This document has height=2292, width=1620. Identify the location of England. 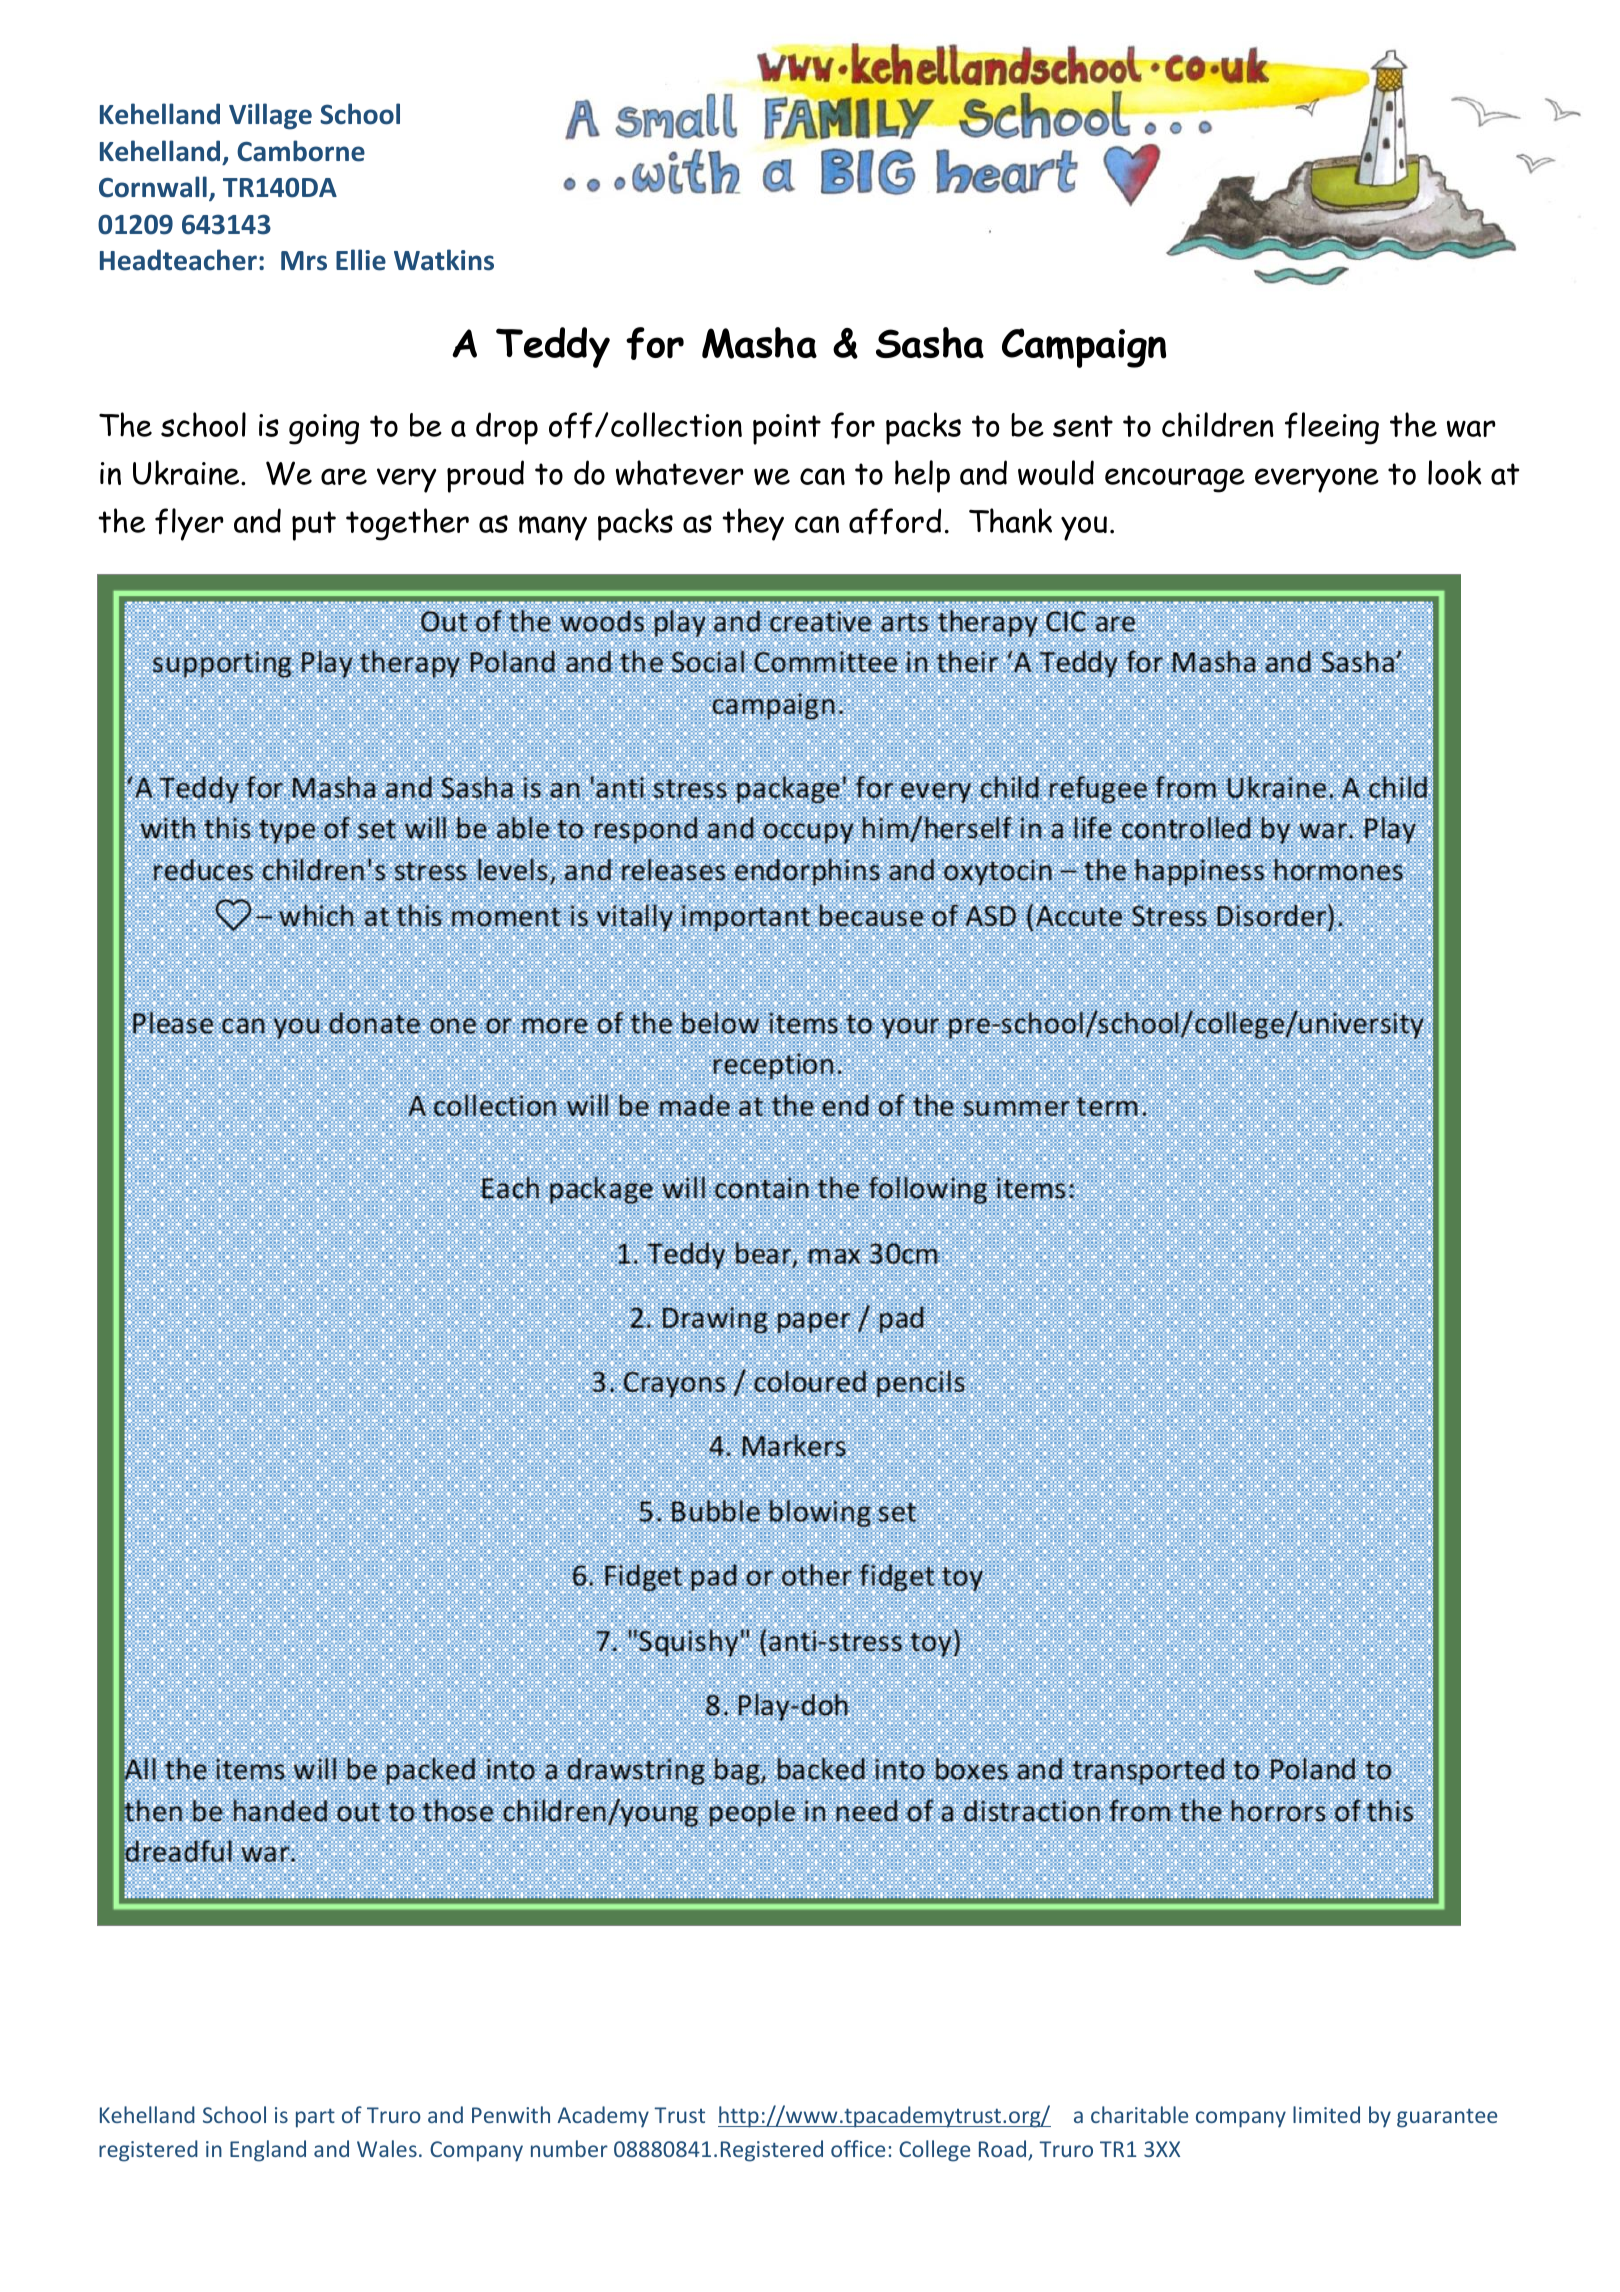
(268, 2151).
